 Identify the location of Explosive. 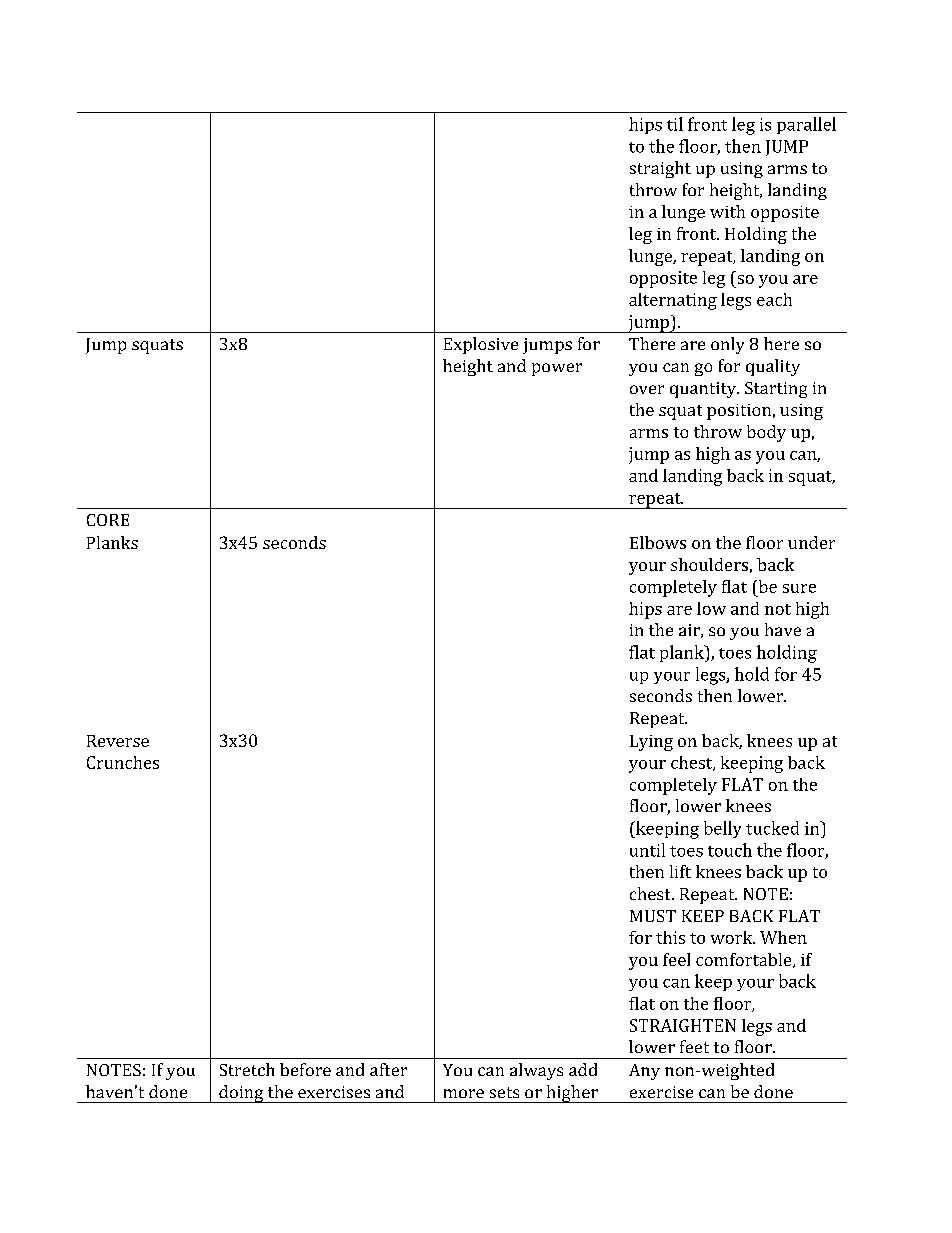
(481, 345).
